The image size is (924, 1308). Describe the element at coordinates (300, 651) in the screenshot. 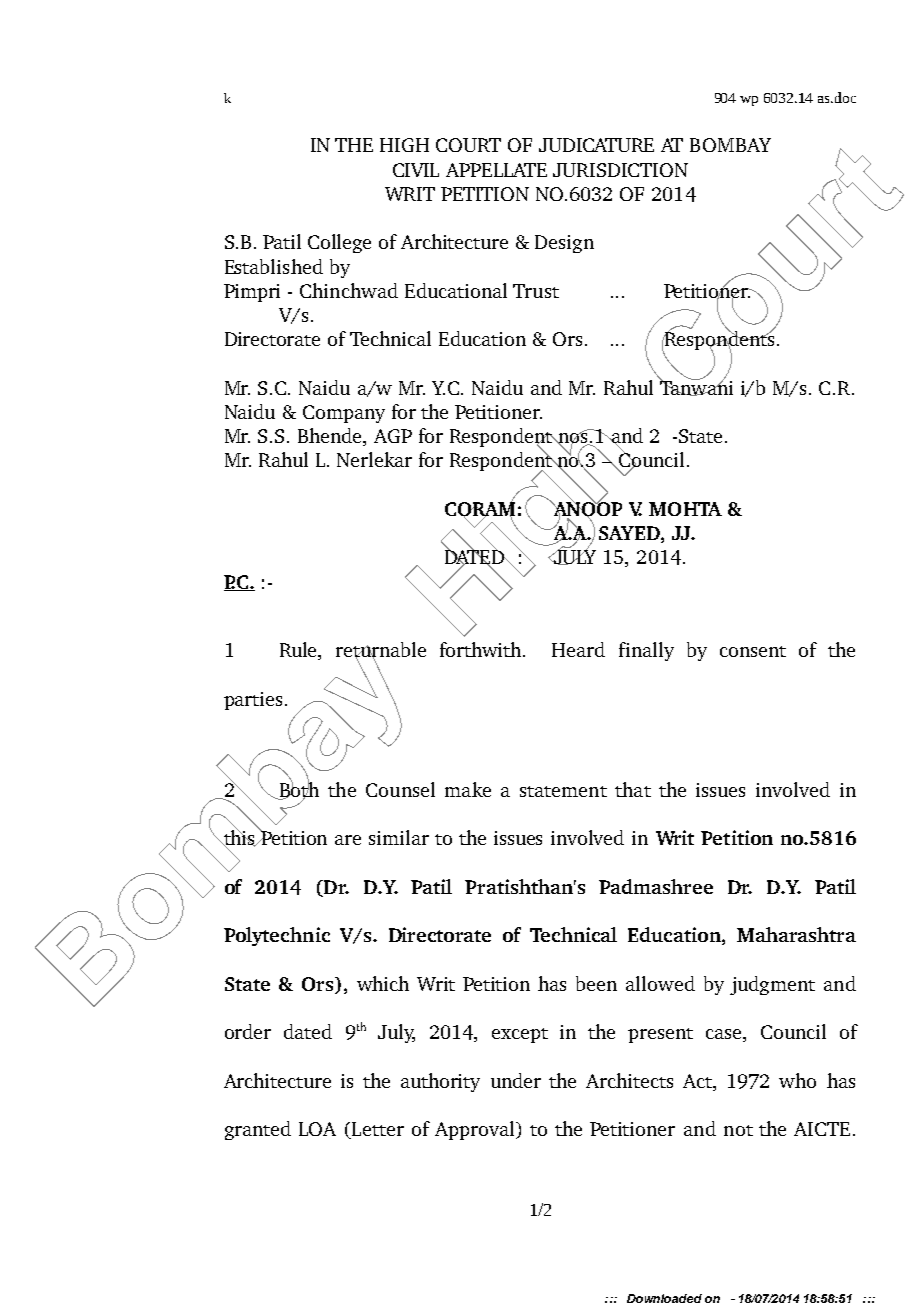

I see `Rule` at that location.
